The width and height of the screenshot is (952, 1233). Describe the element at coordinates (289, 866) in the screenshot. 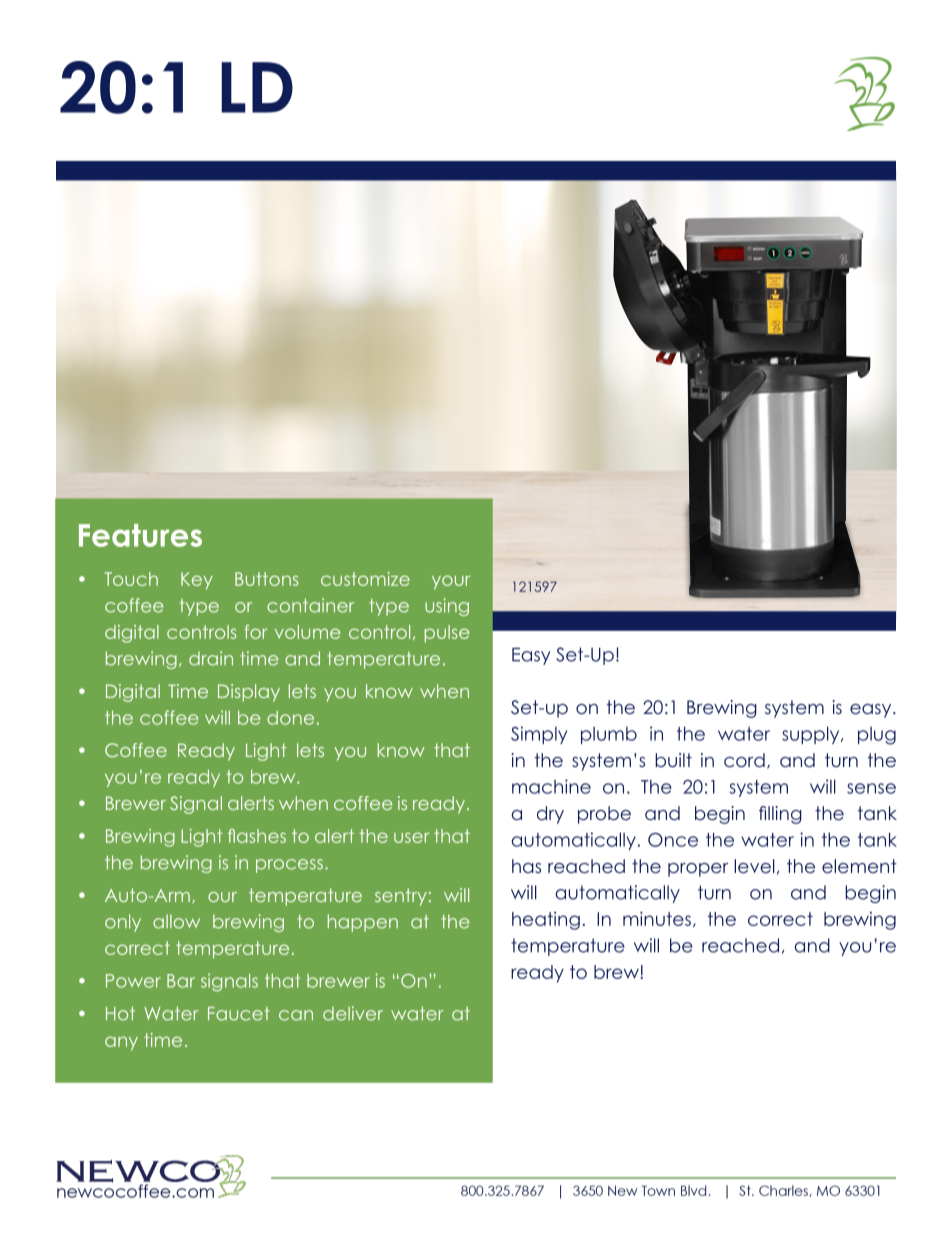

I see `process` at that location.
